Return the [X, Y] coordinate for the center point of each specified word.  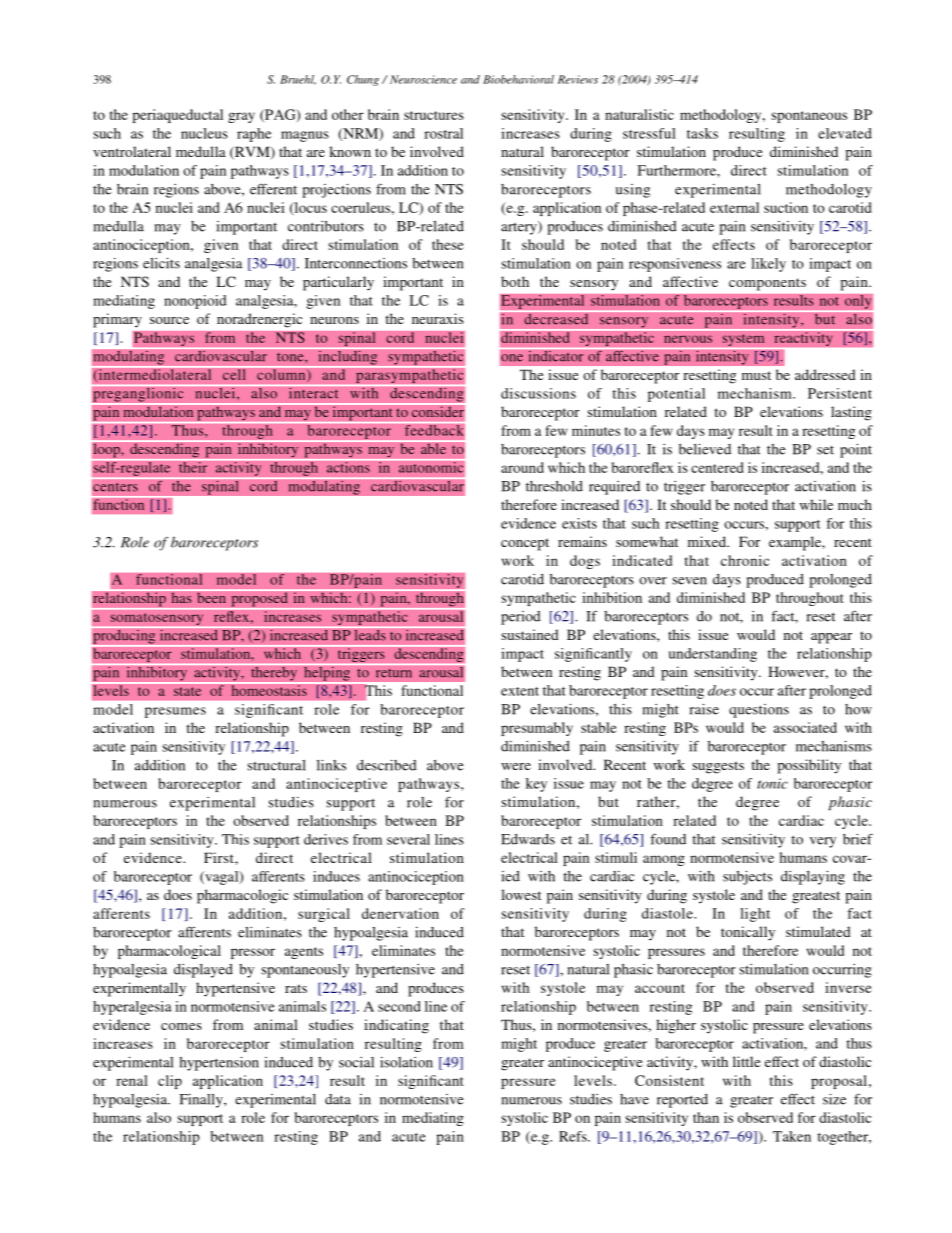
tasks [702, 133]
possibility [809, 766]
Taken [792, 1136]
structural [276, 765]
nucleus [204, 133]
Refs [574, 1136]
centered [717, 467]
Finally [202, 1101]
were [516, 766]
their [193, 467]
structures [434, 115]
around [522, 467]
